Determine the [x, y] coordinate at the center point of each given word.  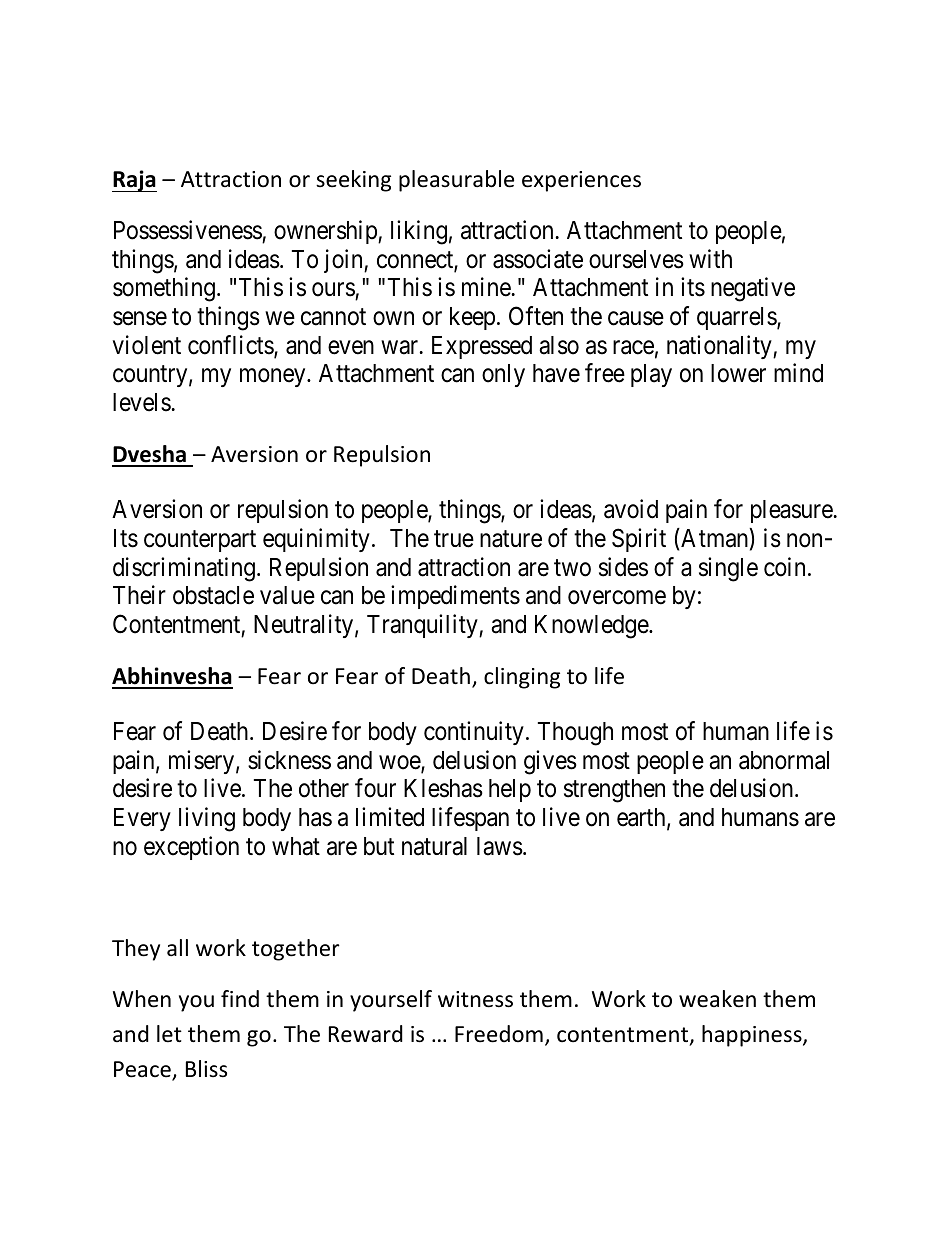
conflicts [231, 346]
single [728, 569]
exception [191, 848]
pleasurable [456, 181]
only [503, 375]
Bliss [206, 1069]
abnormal [784, 760]
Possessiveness [188, 231]
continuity [474, 733]
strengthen [614, 791]
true [454, 539]
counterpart [200, 541]
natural [434, 846]
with [710, 258]
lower [738, 373]
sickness [289, 760]
